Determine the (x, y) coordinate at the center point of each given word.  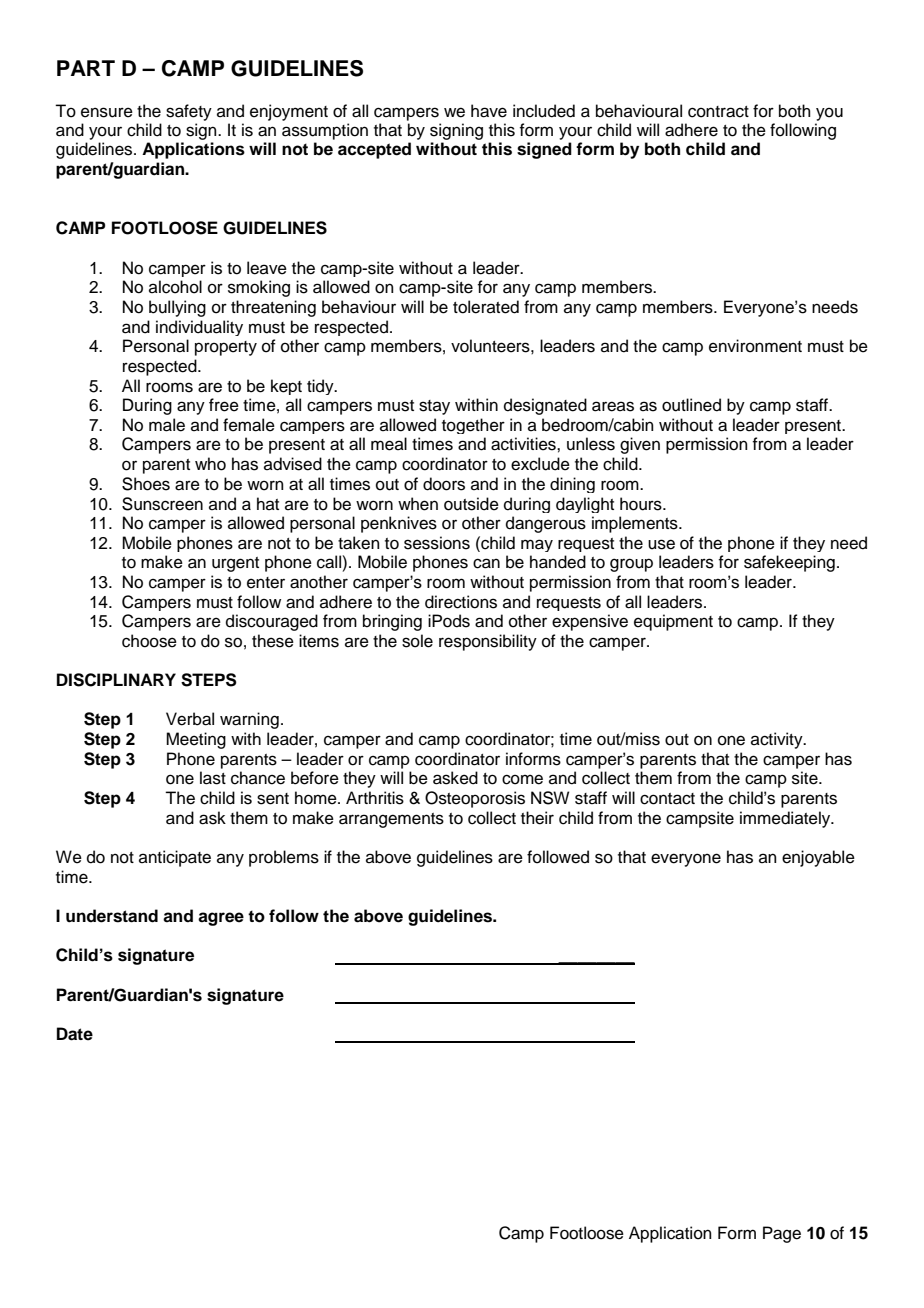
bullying (177, 308)
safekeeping (789, 563)
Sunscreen (162, 504)
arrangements (391, 820)
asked (455, 778)
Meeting (196, 740)
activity (778, 740)
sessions (437, 543)
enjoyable (818, 858)
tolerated (486, 307)
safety (189, 112)
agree (221, 919)
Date (75, 1034)
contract (718, 112)
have (489, 111)
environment (755, 346)
